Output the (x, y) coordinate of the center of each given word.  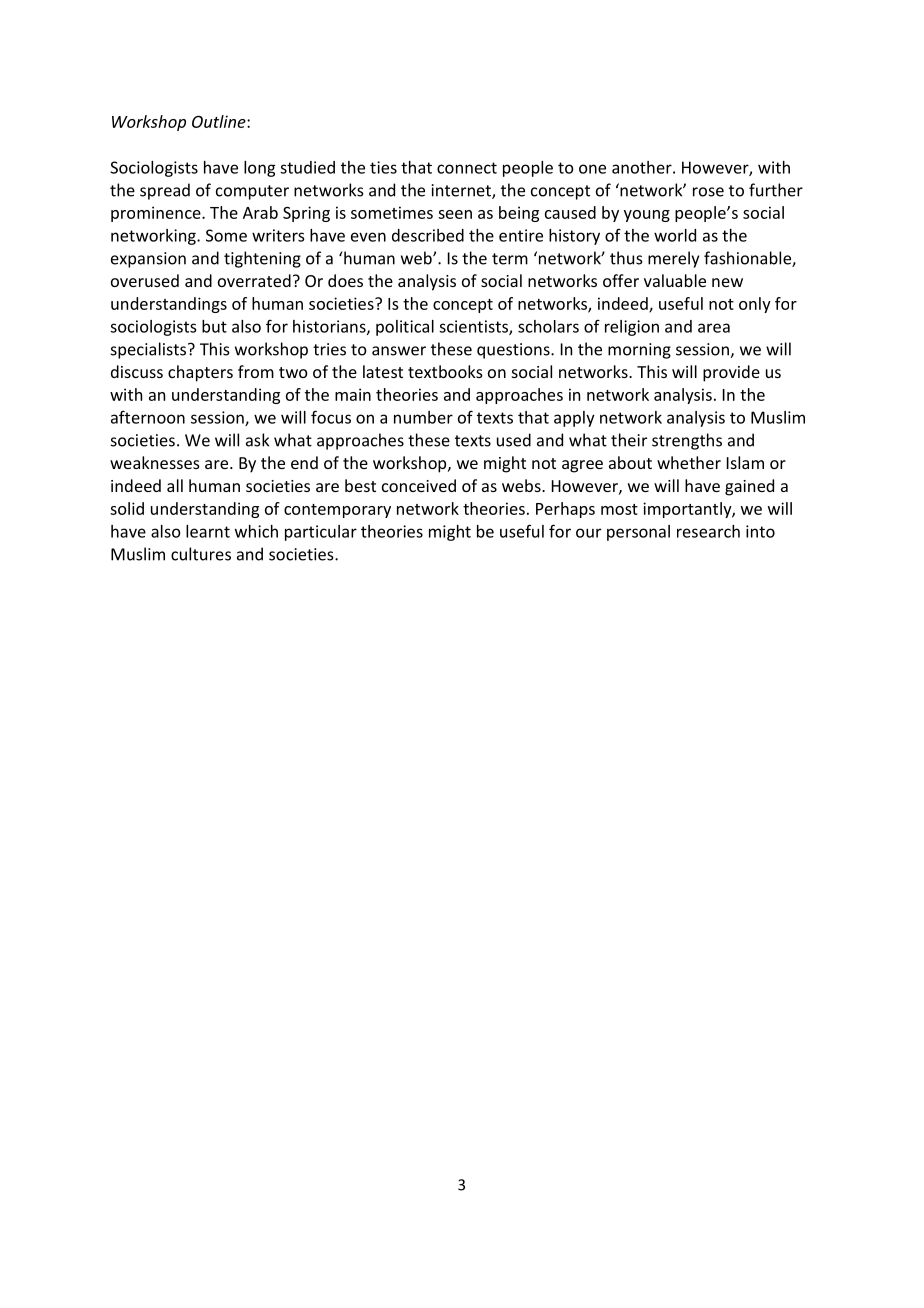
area (714, 328)
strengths (687, 441)
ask (257, 440)
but (214, 326)
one (592, 169)
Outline (220, 121)
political (405, 328)
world (675, 235)
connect (467, 168)
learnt (208, 531)
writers (278, 235)
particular (321, 533)
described (428, 235)
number (423, 417)
